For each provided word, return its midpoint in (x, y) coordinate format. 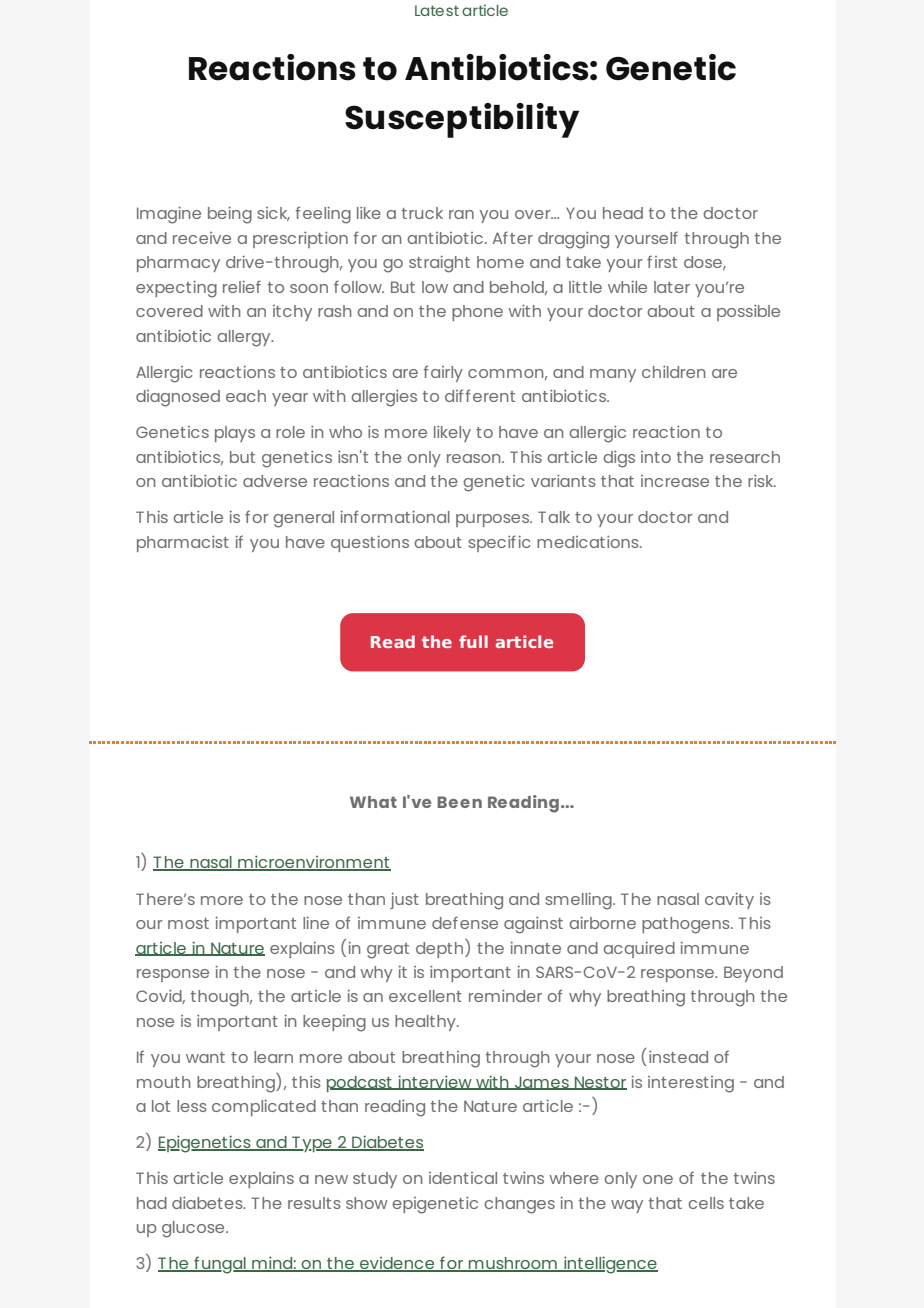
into (656, 457)
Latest (437, 10)
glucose (194, 1229)
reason (475, 458)
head (623, 213)
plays (235, 434)
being (230, 215)
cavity (729, 901)
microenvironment (313, 863)
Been (459, 802)
